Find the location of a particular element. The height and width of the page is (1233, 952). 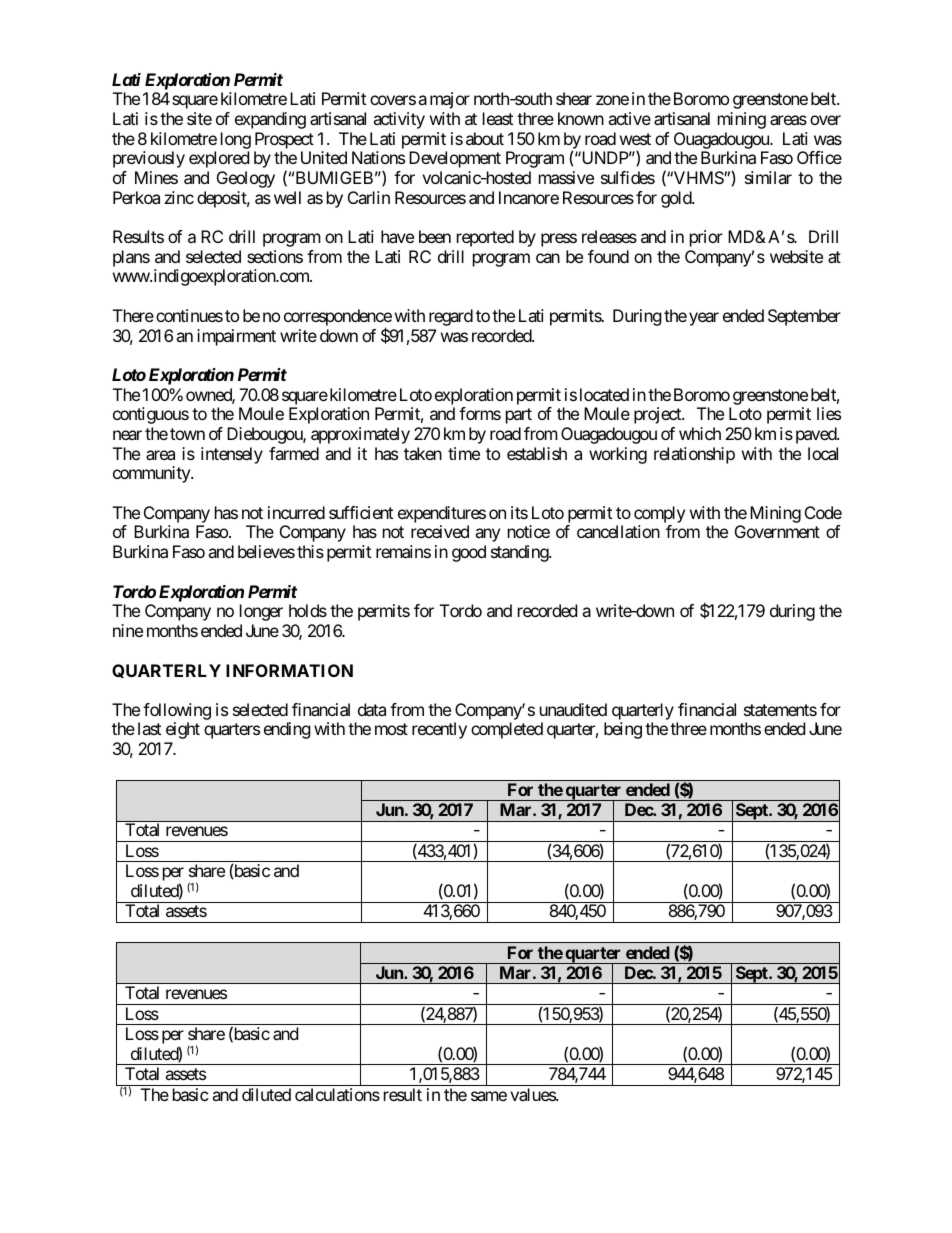

good is located at coordinates (469, 553).
